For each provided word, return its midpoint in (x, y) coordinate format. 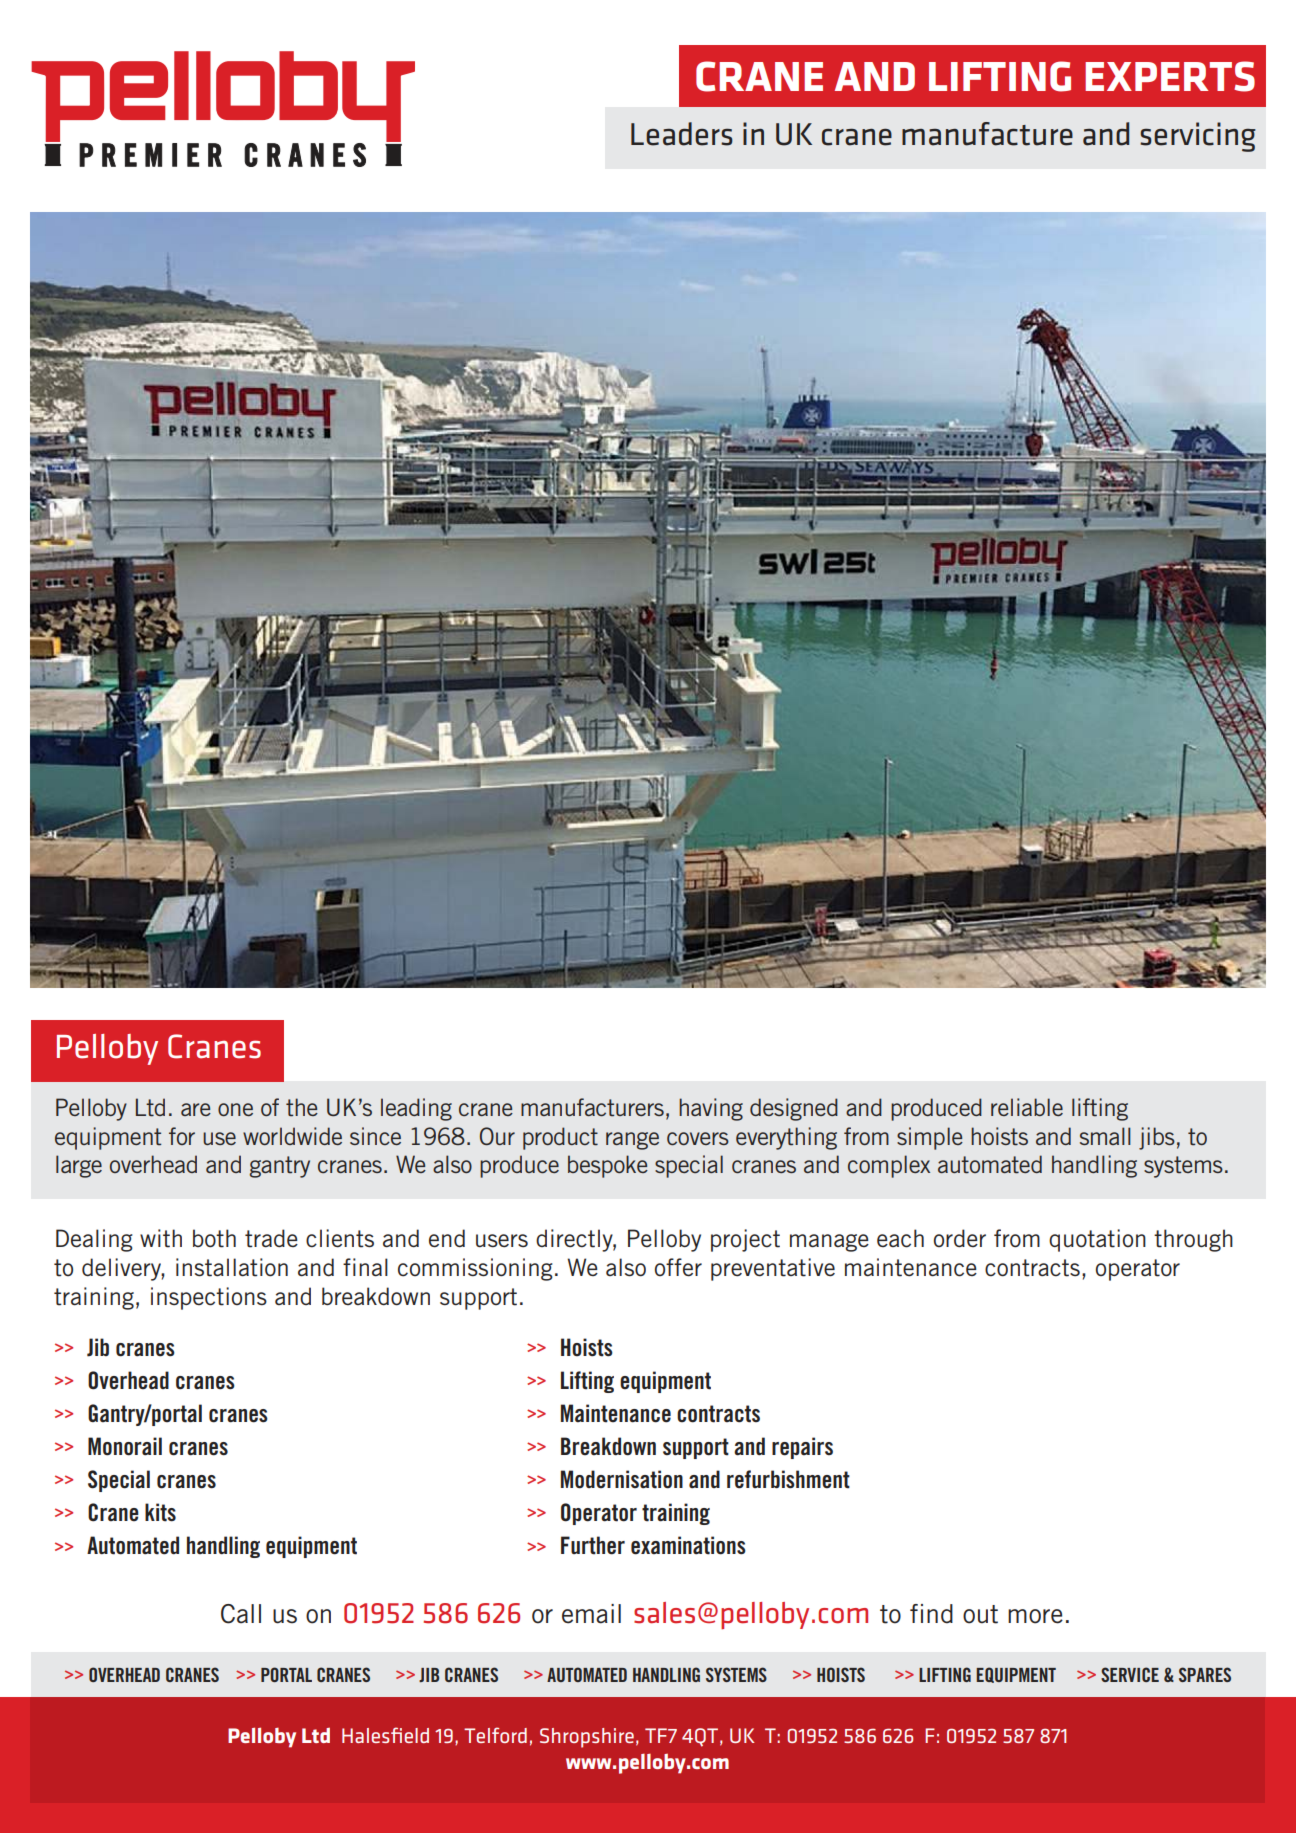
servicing (1198, 137)
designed (794, 1109)
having (711, 1109)
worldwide (292, 1136)
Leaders (682, 134)
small (1105, 1136)
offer (678, 1267)
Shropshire (587, 1738)
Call (241, 1614)
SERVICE (1130, 1674)
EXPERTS (1170, 76)
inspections (209, 1298)
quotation (1097, 1240)
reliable (1027, 1107)
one (235, 1109)
